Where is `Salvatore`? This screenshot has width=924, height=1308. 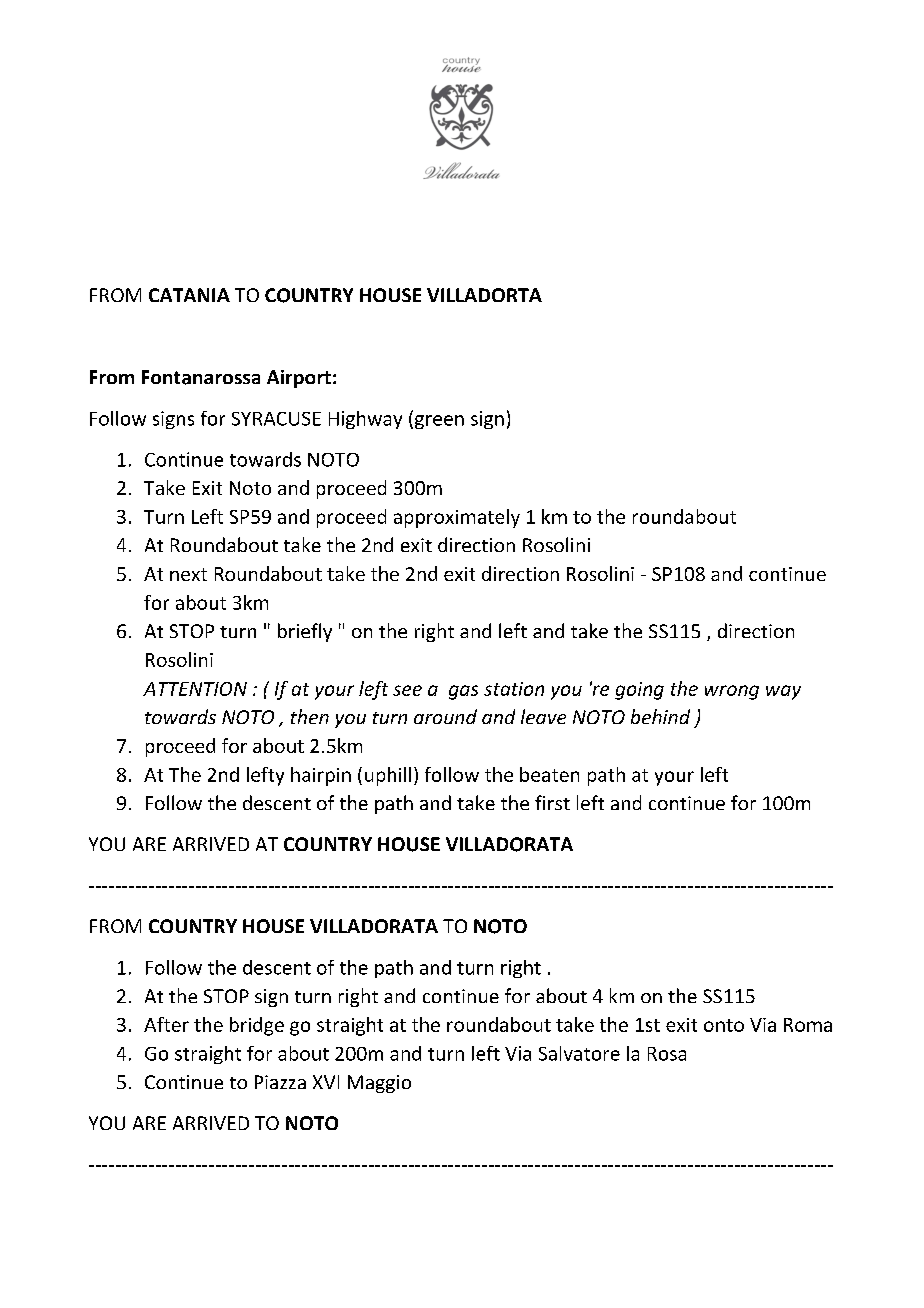 Salvatore is located at coordinates (579, 1053).
